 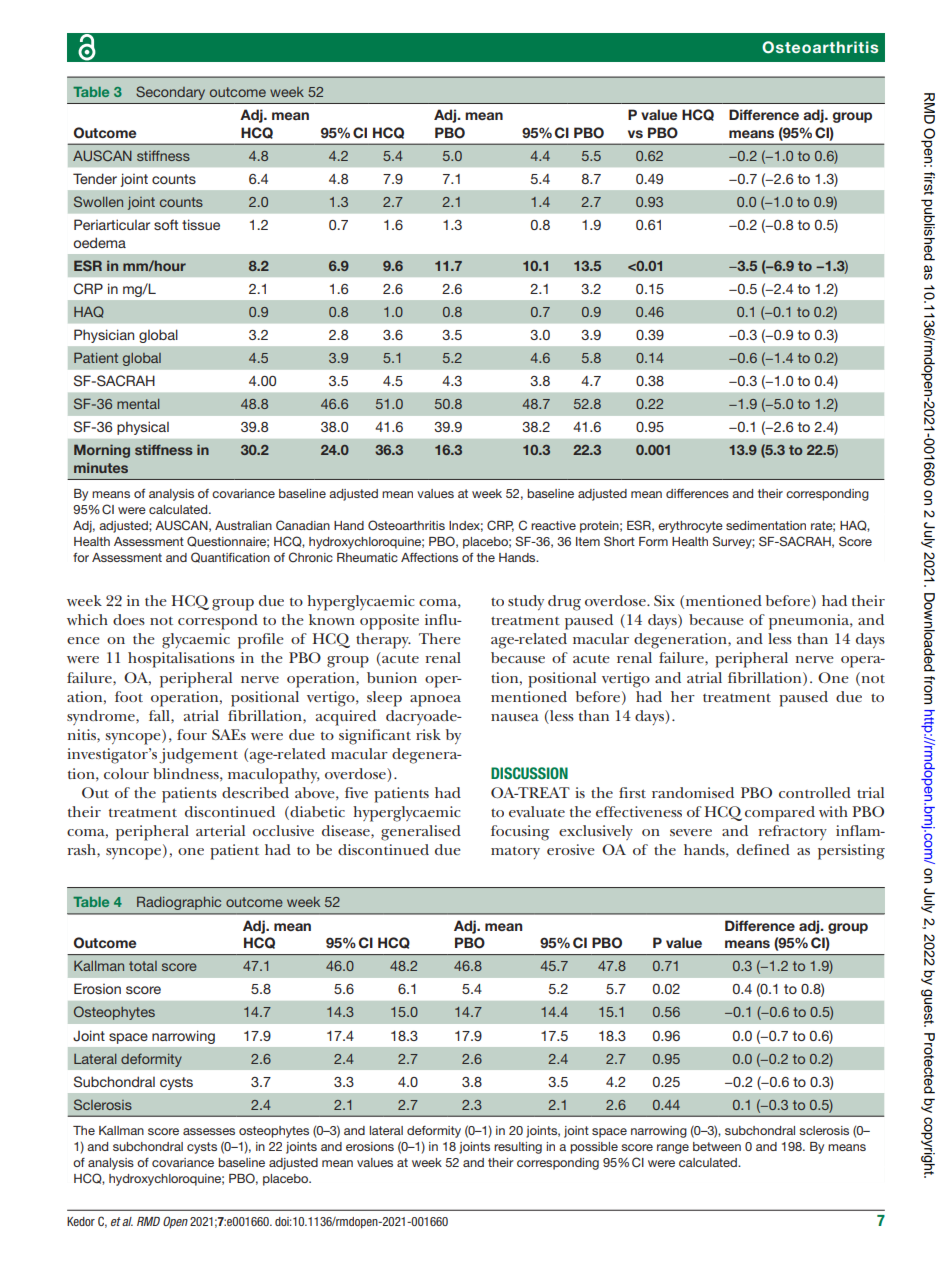 What do you see at coordinates (518, 1148) in the screenshot?
I see `resulting` at bounding box center [518, 1148].
